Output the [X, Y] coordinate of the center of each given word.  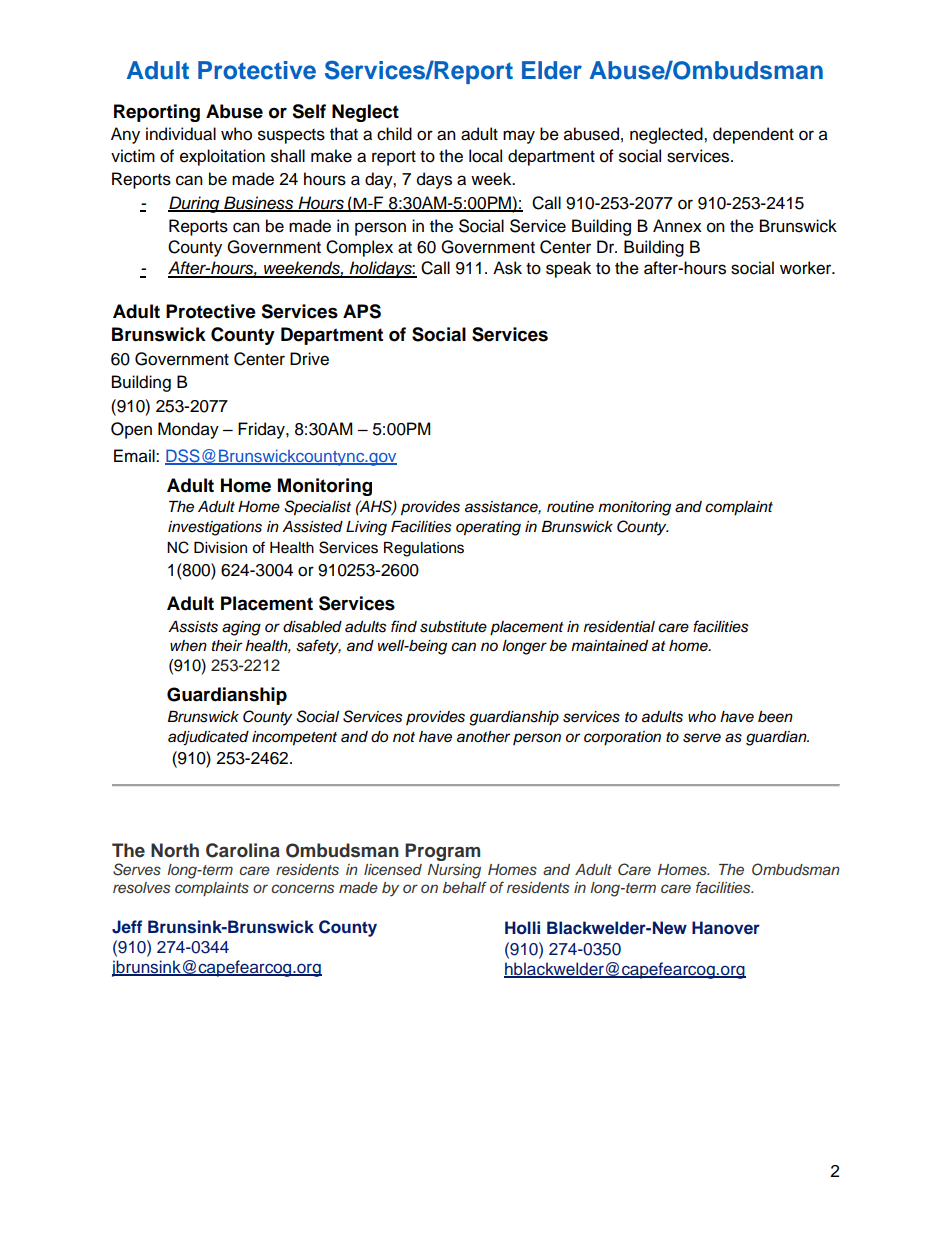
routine [570, 506]
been [775, 717]
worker [807, 268]
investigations [215, 528]
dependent [753, 135]
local [485, 156]
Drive [309, 359]
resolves [141, 888]
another [483, 737]
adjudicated [208, 738]
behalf [465, 887]
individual [181, 134]
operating [488, 528]
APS [362, 311]
